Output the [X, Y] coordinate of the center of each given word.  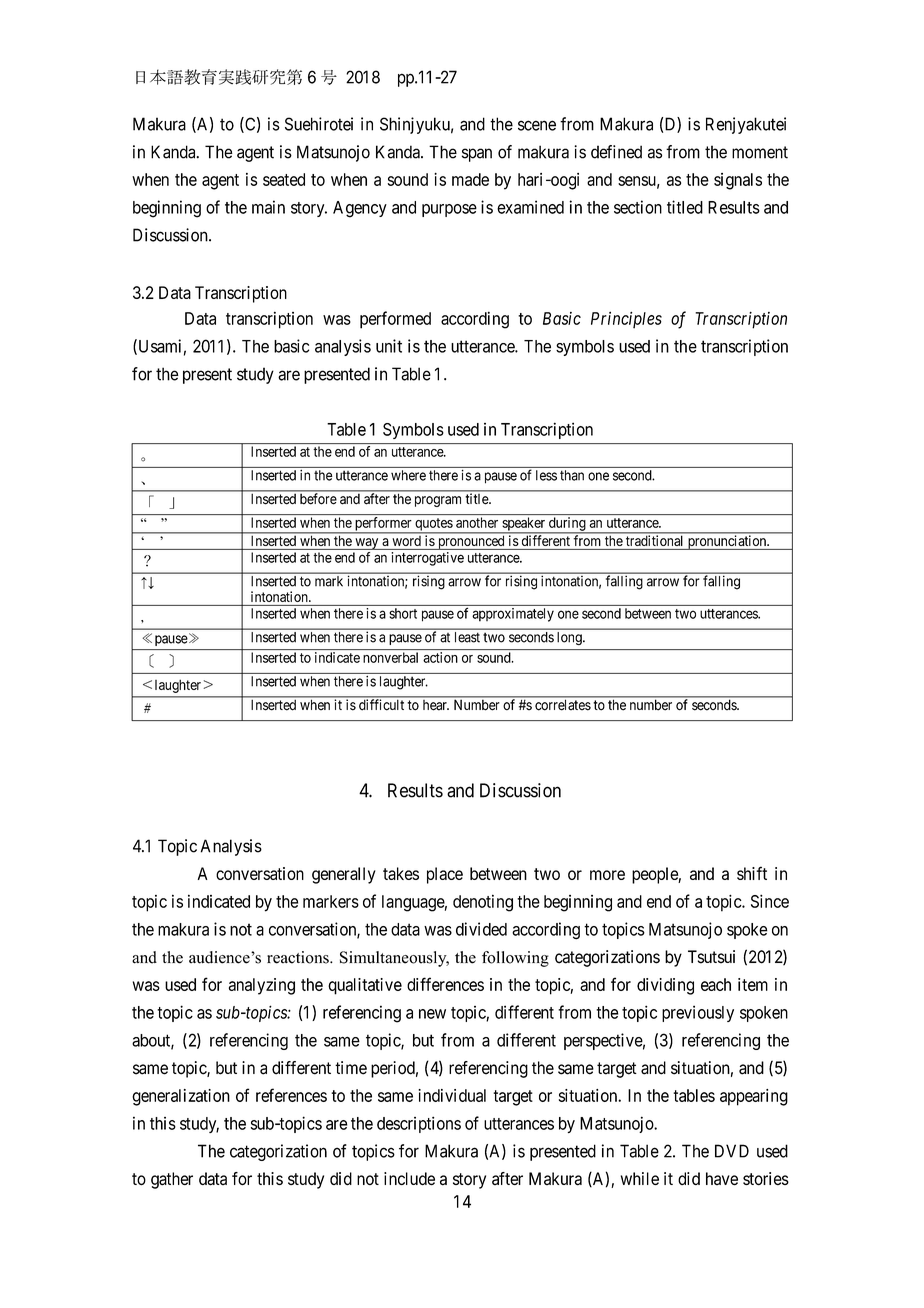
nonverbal [390, 657]
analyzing [262, 986]
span [477, 155]
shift [752, 873]
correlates [563, 705]
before [318, 498]
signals [738, 181]
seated [284, 179]
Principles [626, 320]
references [291, 1095]
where [408, 475]
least [467, 637]
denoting [483, 903]
